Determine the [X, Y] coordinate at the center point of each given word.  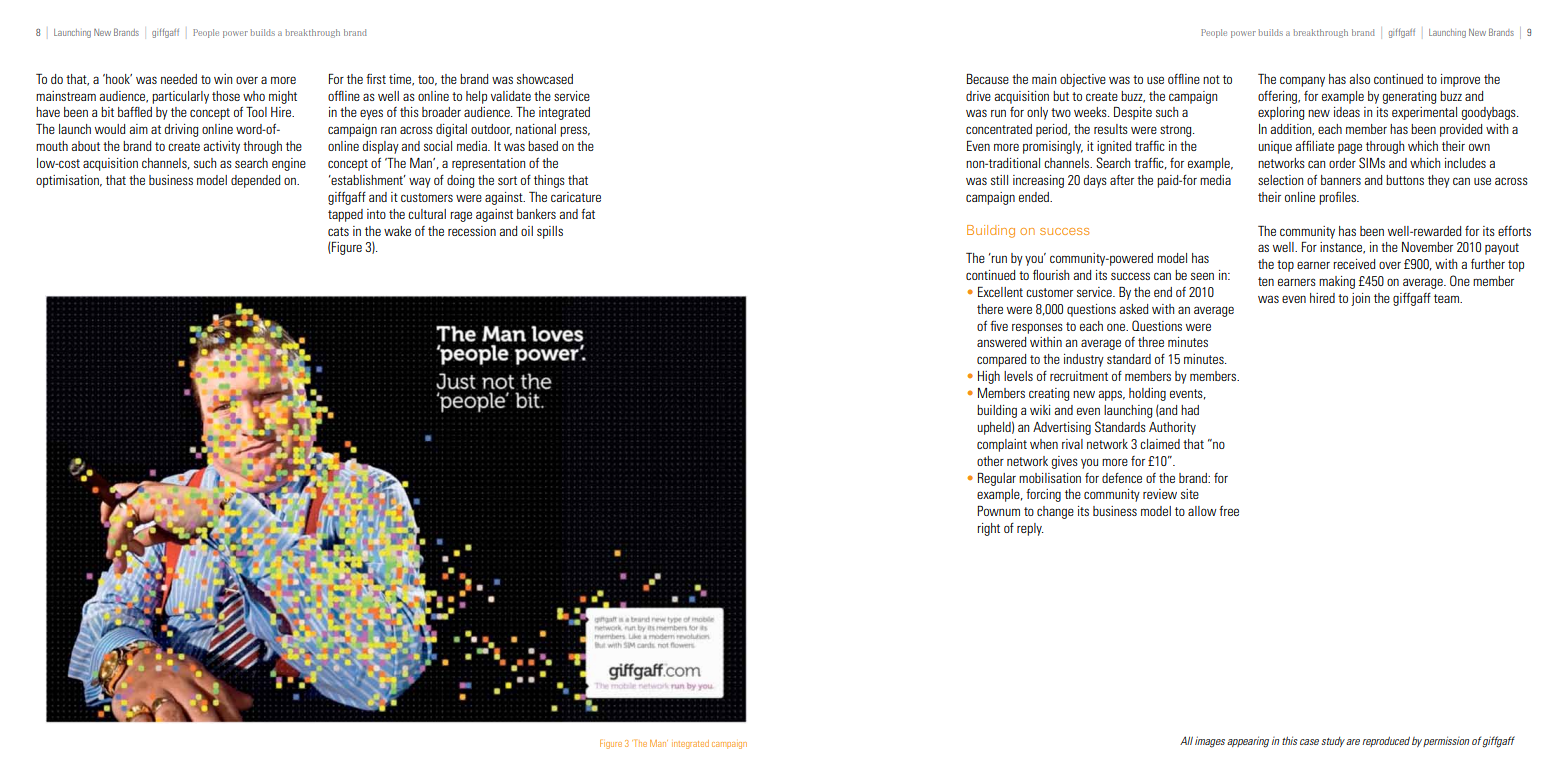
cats [338, 231]
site [1190, 494]
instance [1342, 248]
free [1229, 511]
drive [978, 96]
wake [397, 231]
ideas [1347, 112]
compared [1002, 360]
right [988, 529]
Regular [997, 479]
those [226, 96]
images [1210, 742]
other [990, 461]
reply [1030, 529]
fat [588, 214]
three [1151, 342]
